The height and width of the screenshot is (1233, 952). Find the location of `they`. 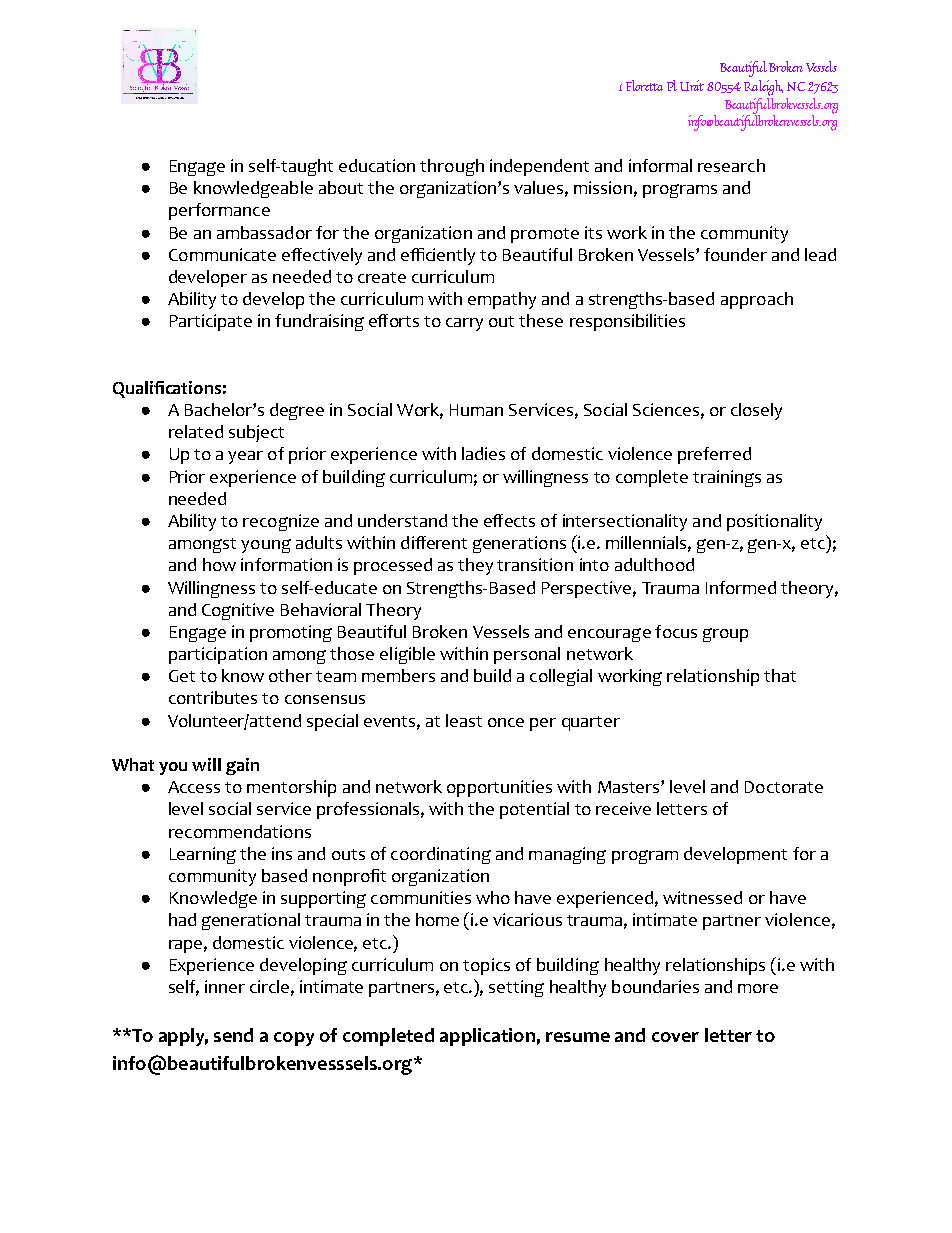

they is located at coordinates (475, 566).
